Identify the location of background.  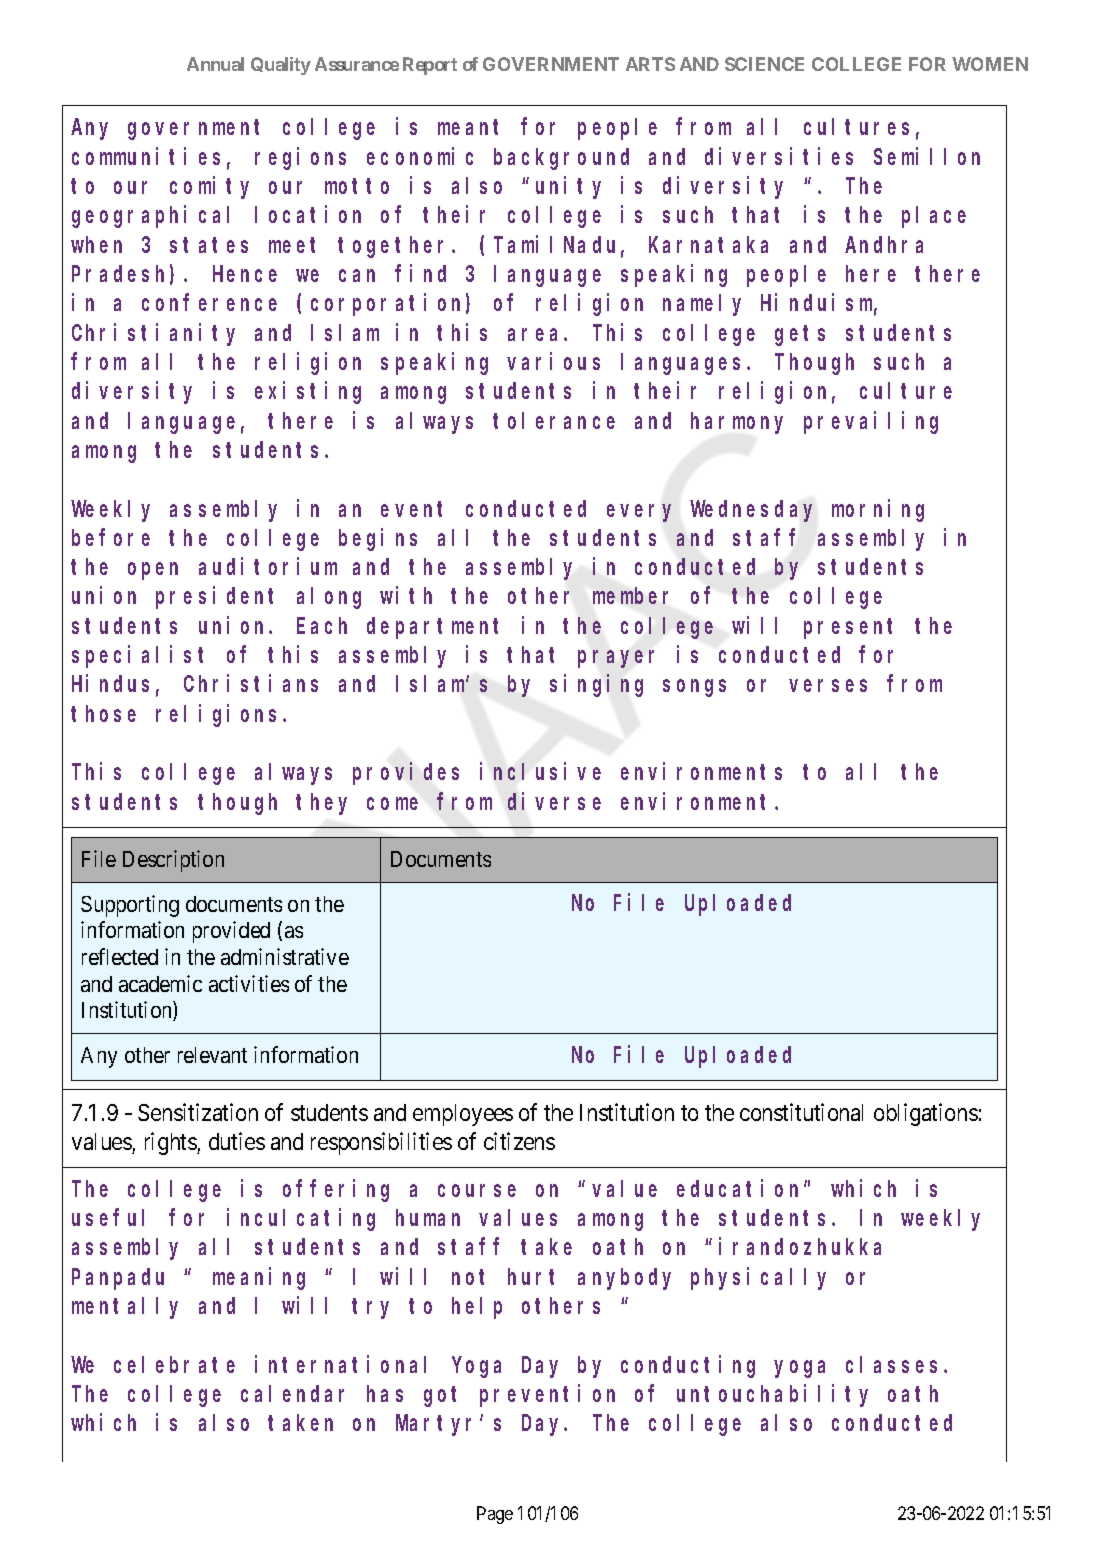
(561, 159).
